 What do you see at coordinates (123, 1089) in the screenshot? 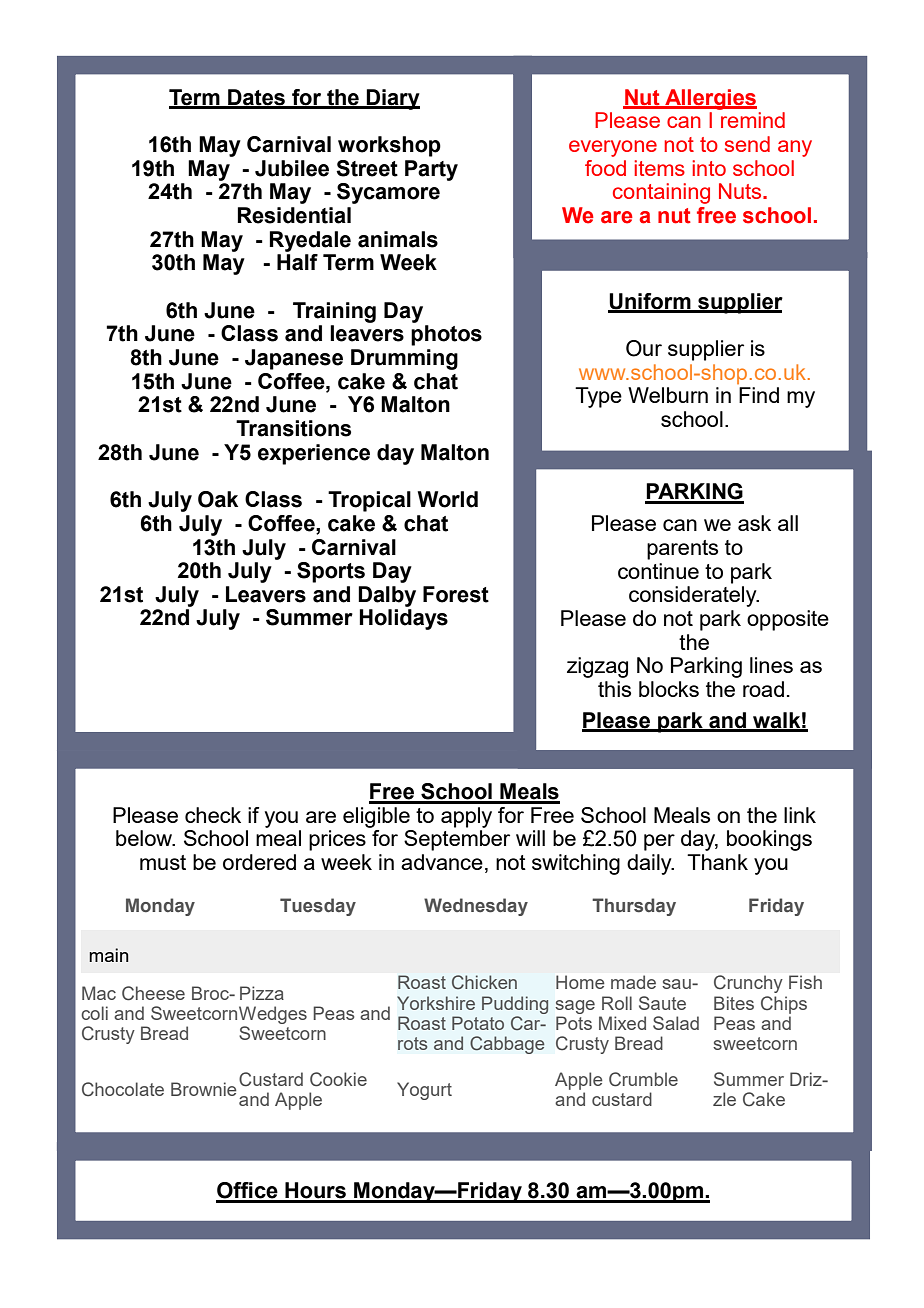
I see `Chocolate` at bounding box center [123, 1089].
